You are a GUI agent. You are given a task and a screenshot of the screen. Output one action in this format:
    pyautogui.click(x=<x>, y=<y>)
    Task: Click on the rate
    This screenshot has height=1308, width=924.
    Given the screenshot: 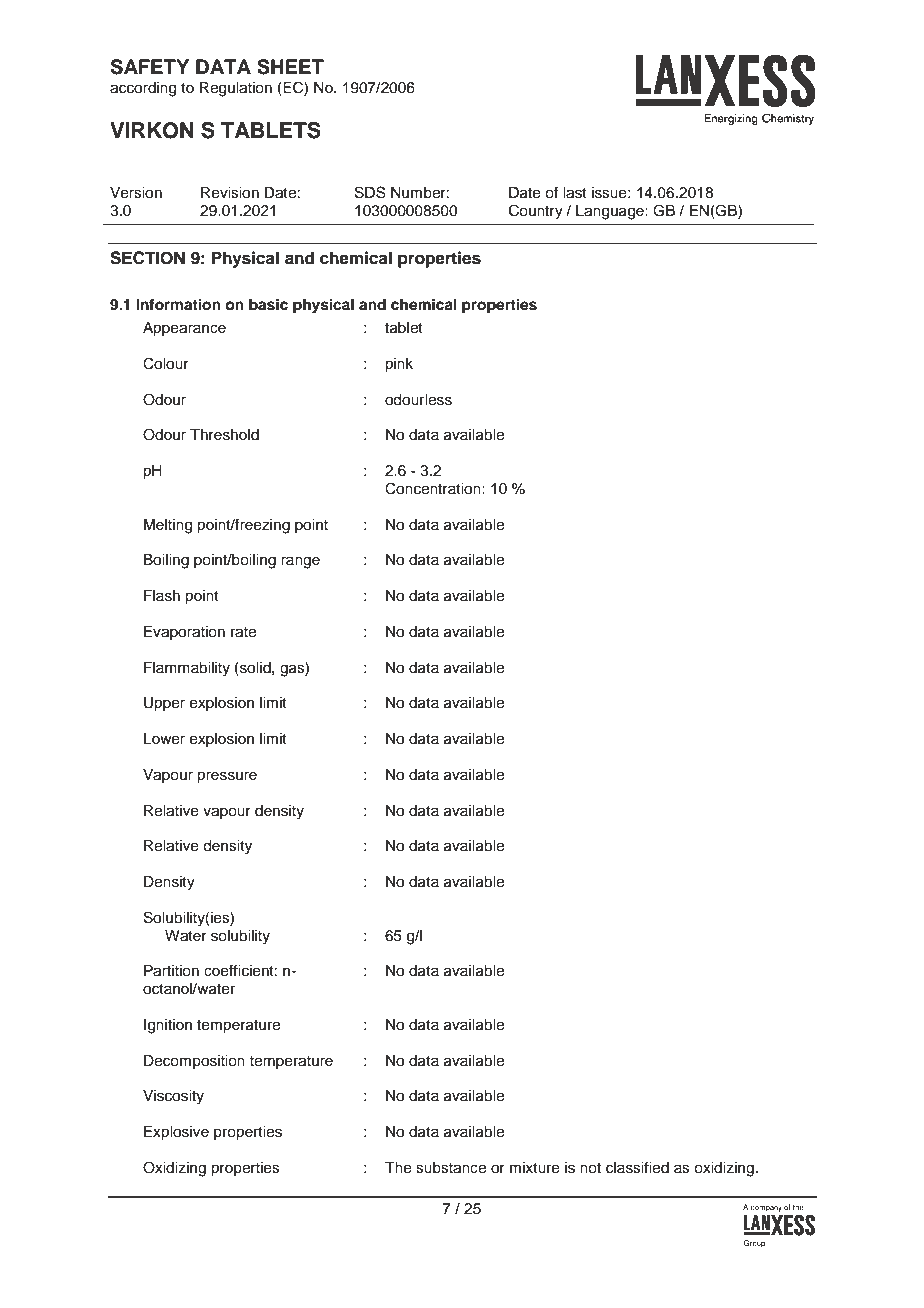 What is the action you would take?
    pyautogui.click(x=243, y=632)
